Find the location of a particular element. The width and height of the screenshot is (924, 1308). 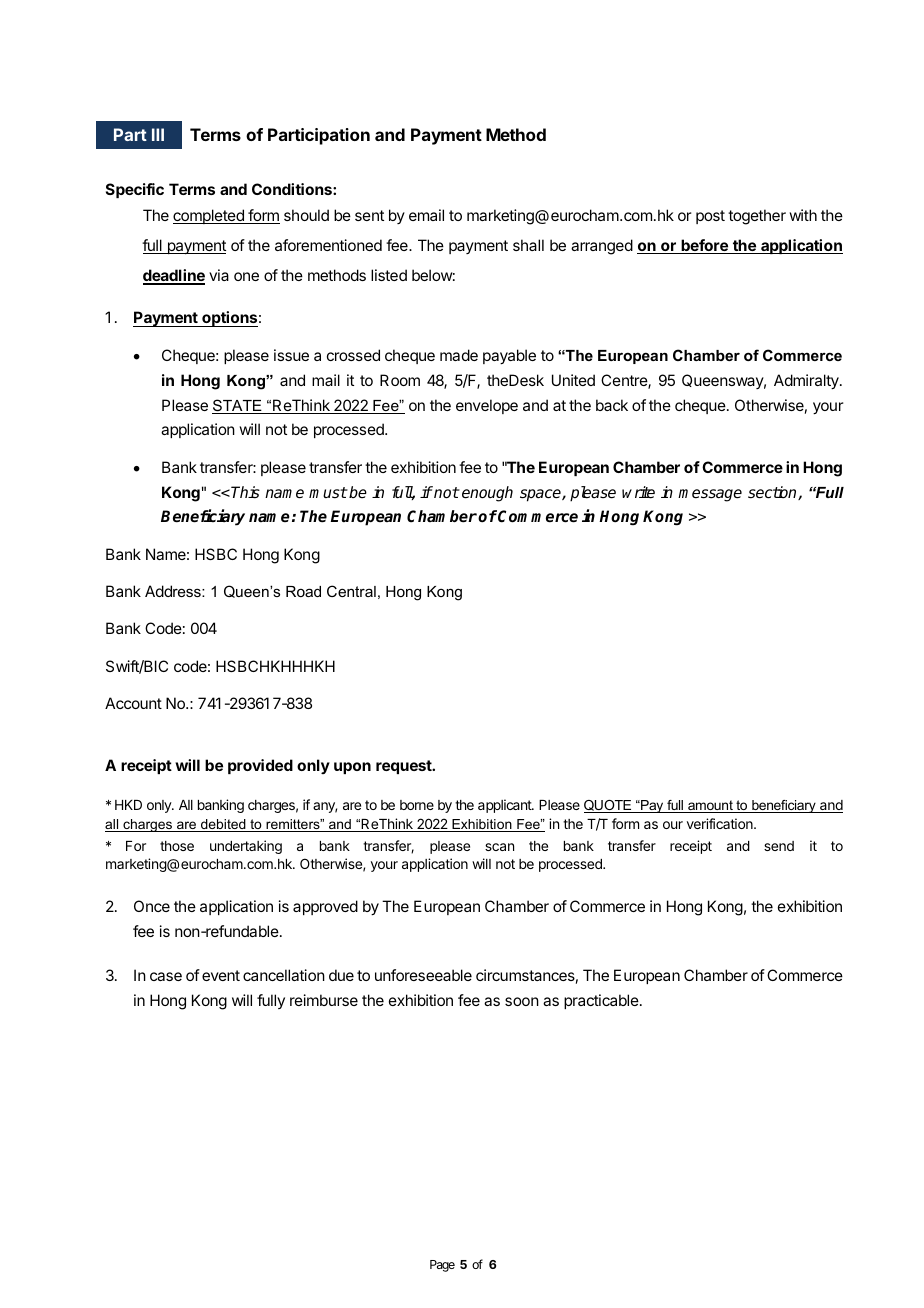

completed is located at coordinates (209, 216).
